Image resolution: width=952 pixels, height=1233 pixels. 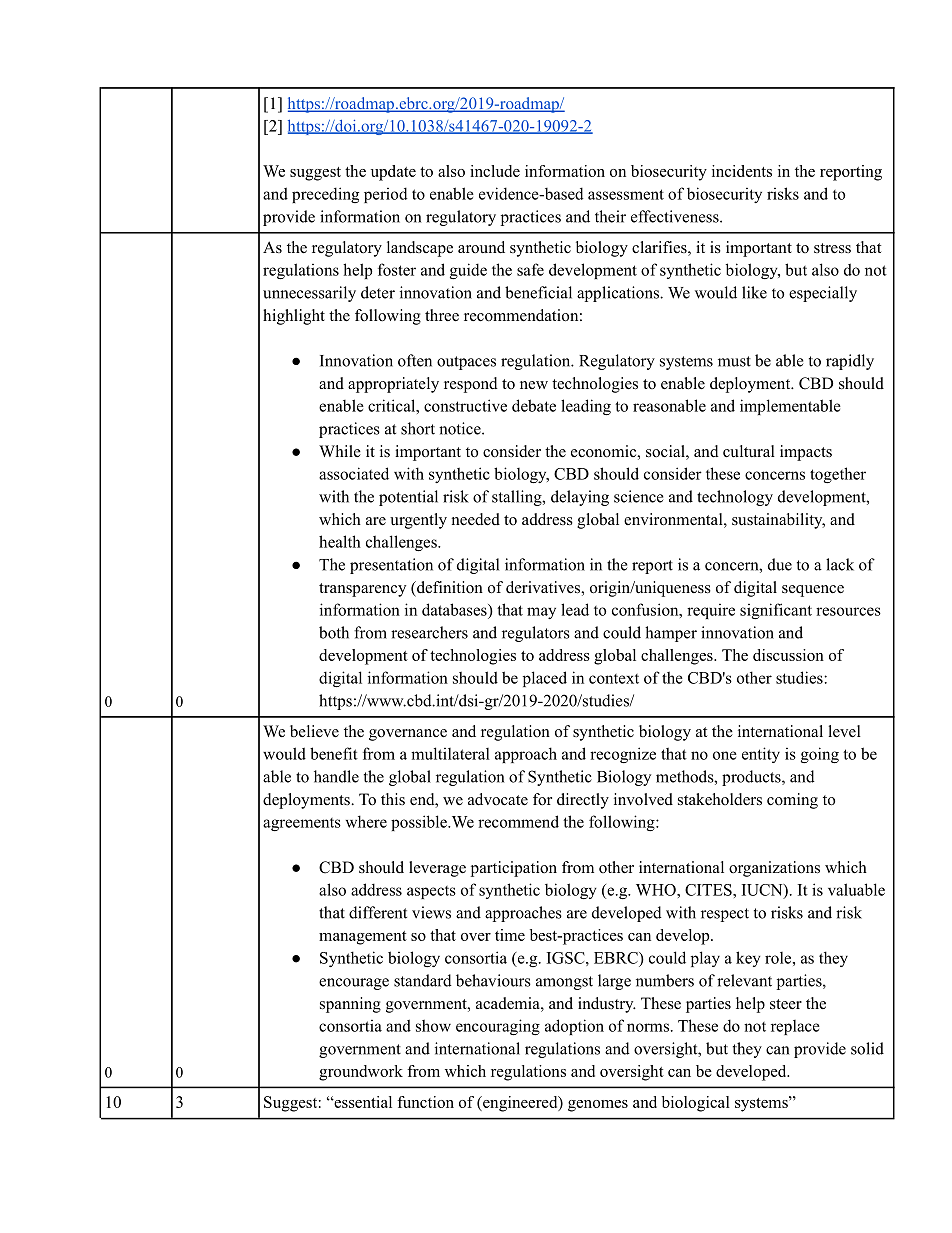 What do you see at coordinates (792, 801) in the document?
I see `coming` at bounding box center [792, 801].
